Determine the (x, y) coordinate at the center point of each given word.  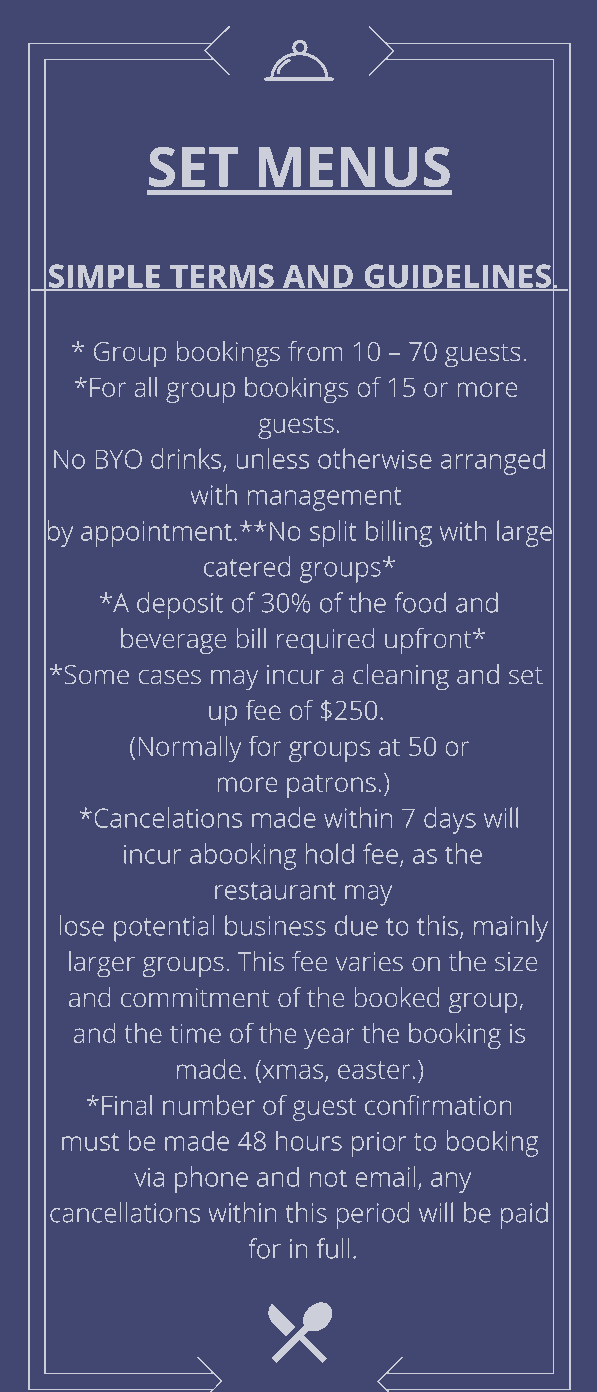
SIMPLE (104, 277)
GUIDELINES (457, 277)
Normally (190, 749)
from (315, 351)
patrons (331, 786)
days (450, 820)
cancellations (125, 1212)
